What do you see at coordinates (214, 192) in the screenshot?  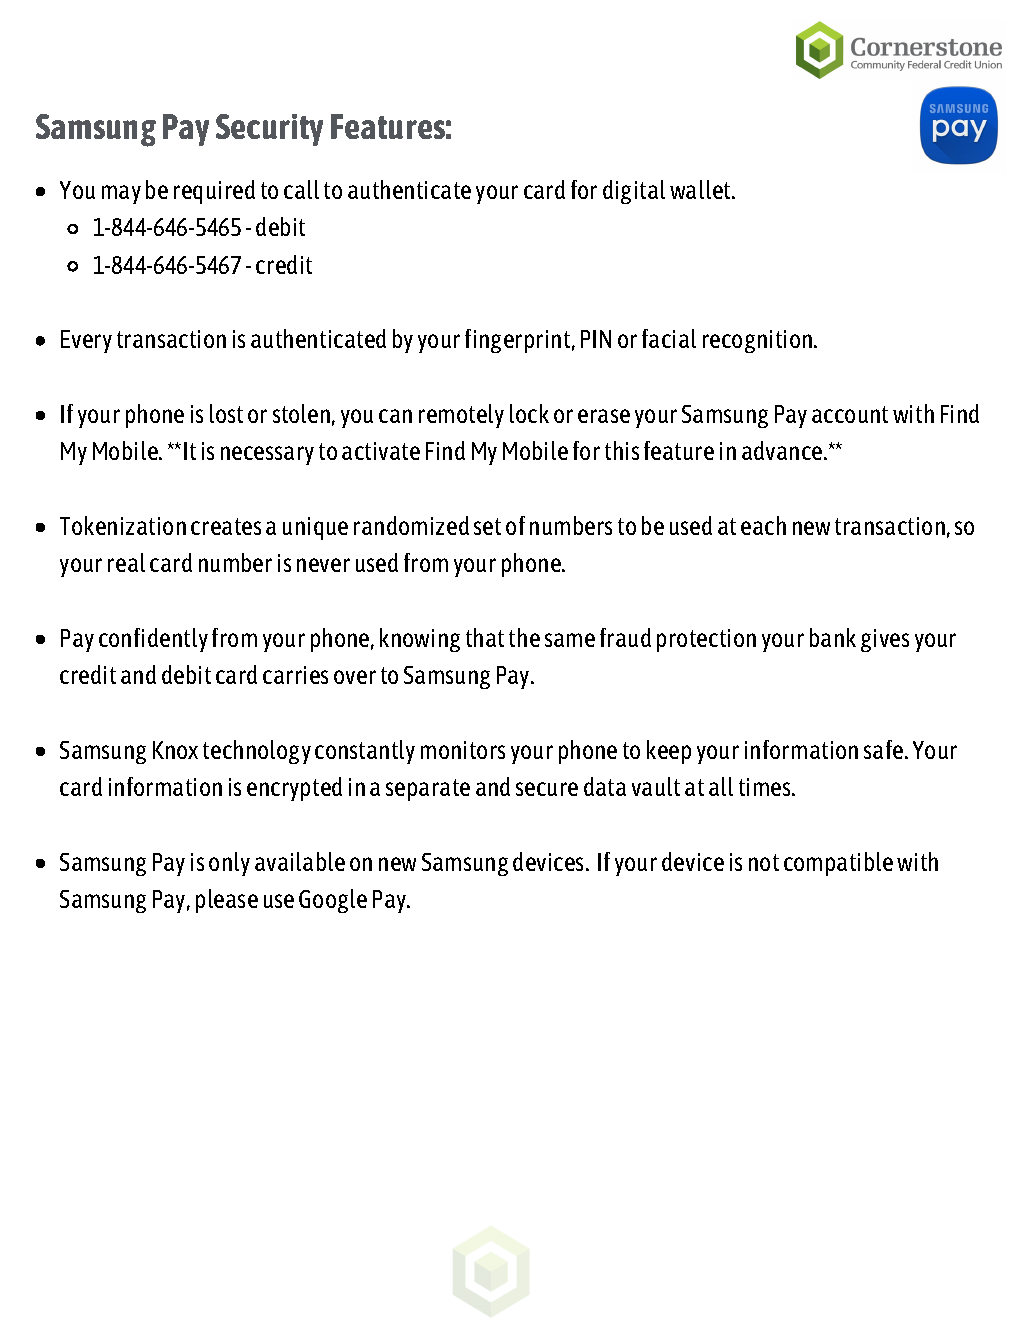 I see `required` at bounding box center [214, 192].
